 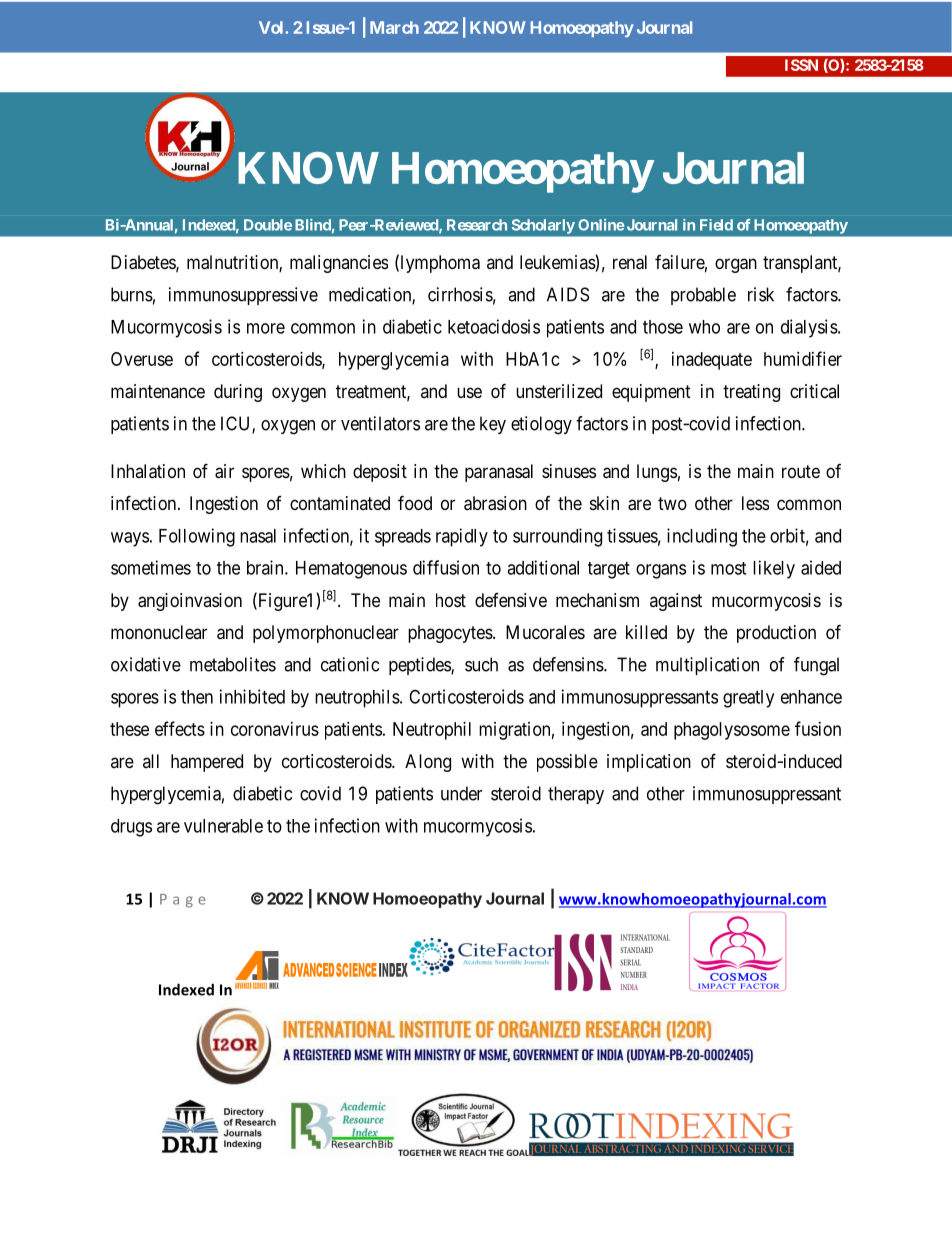 I want to click on ISSN, so click(x=801, y=65).
